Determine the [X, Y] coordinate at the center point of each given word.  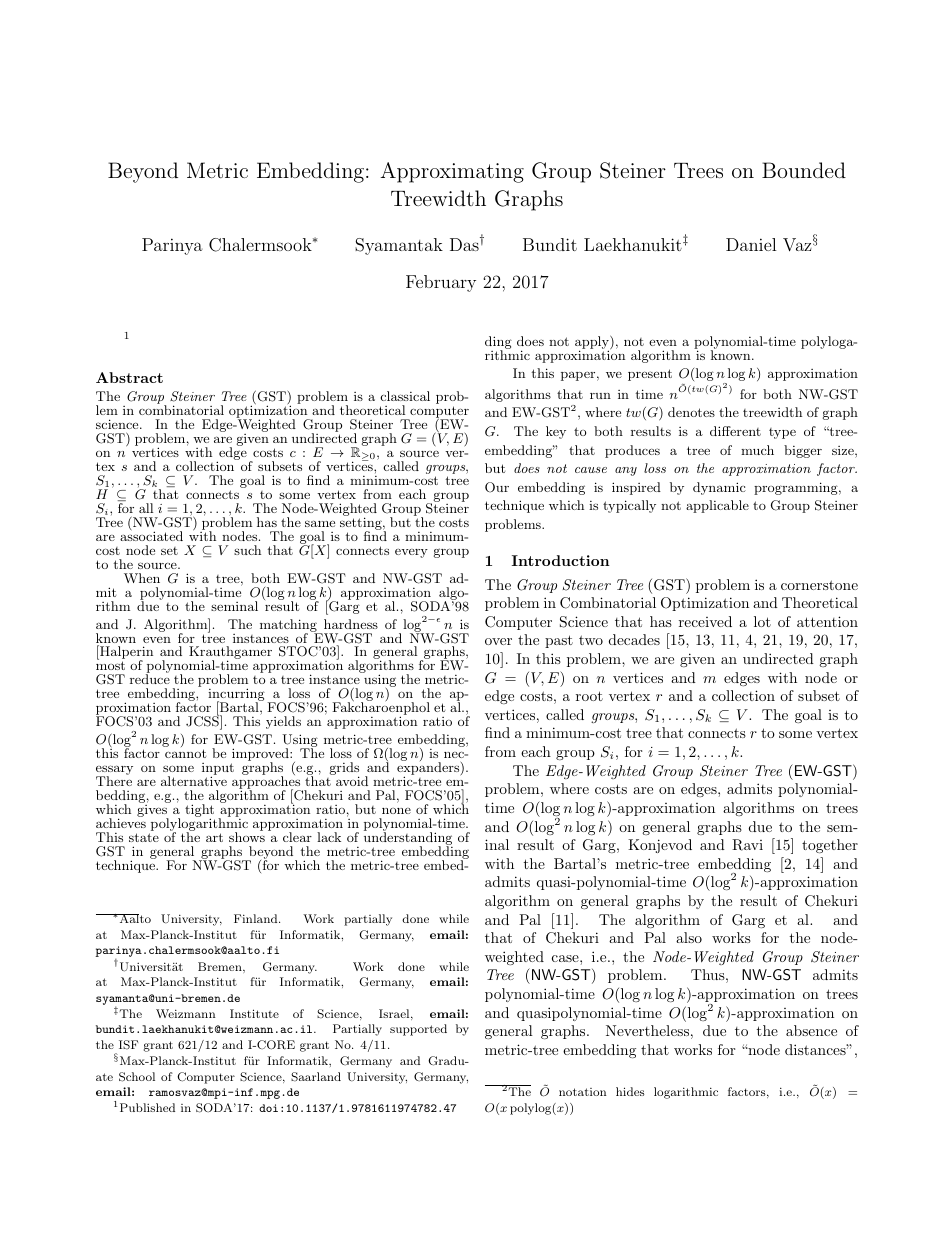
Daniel [751, 244]
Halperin [125, 653]
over [498, 641]
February [441, 283]
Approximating [452, 172]
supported [418, 1030]
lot [762, 621]
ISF [128, 1045]
